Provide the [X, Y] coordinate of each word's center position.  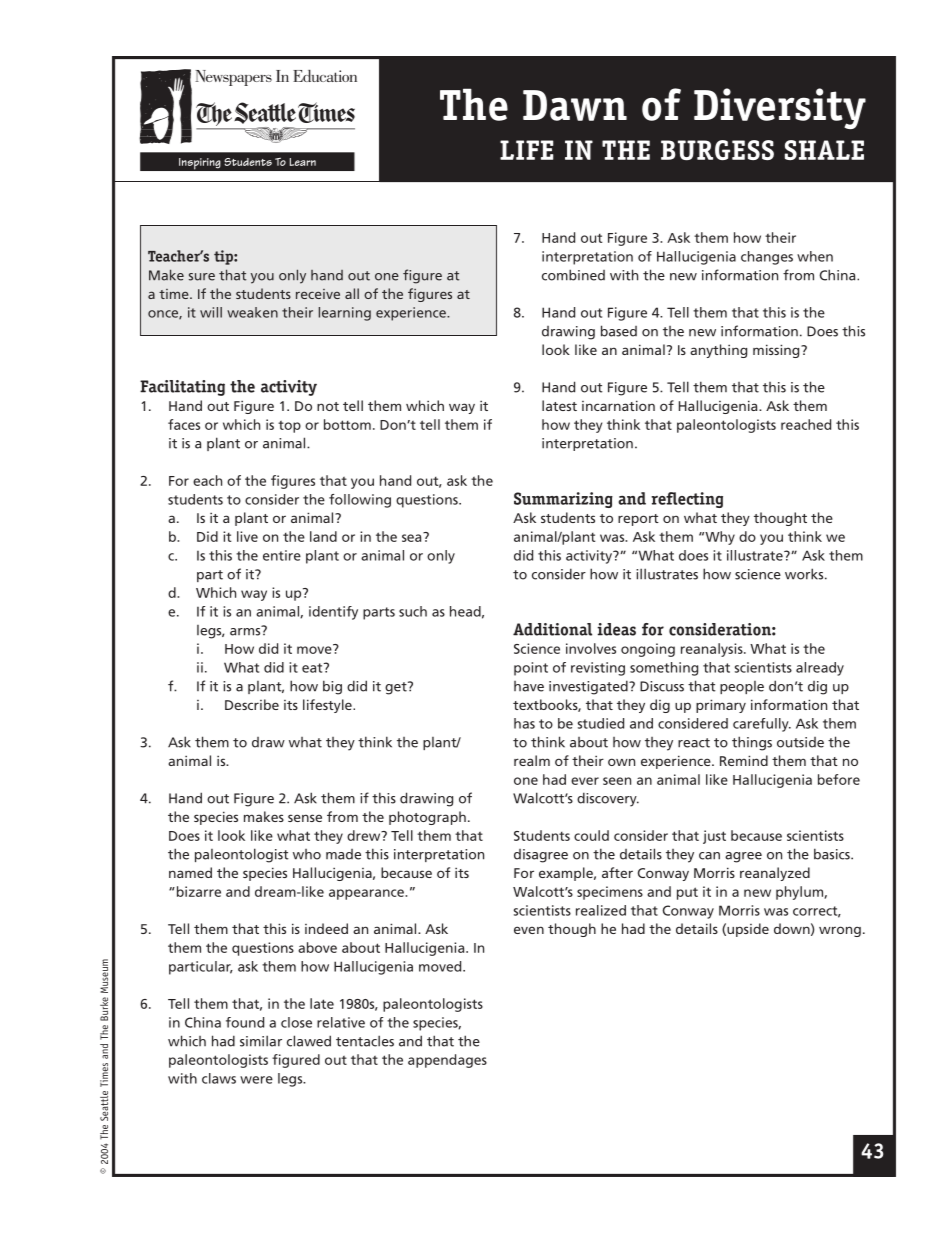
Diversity [780, 108]
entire [282, 555]
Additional [552, 629]
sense [305, 818]
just [714, 837]
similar [261, 1041]
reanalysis [713, 650]
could [591, 835]
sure [202, 277]
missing [777, 351]
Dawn [575, 105]
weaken [252, 312]
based [619, 331]
